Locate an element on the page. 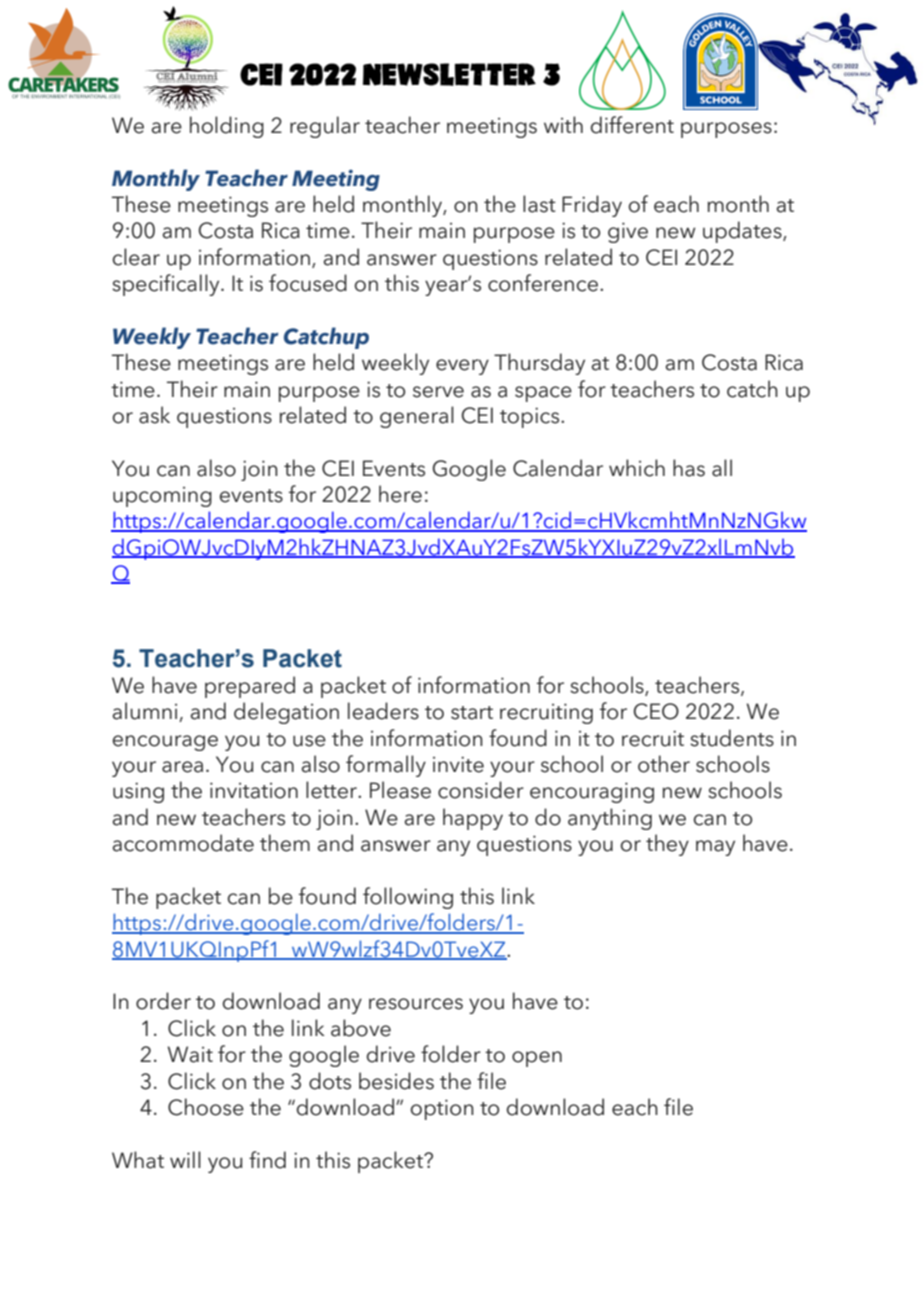 Image resolution: width=924 pixels, height=1307 pixels. start is located at coordinates (472, 713).
